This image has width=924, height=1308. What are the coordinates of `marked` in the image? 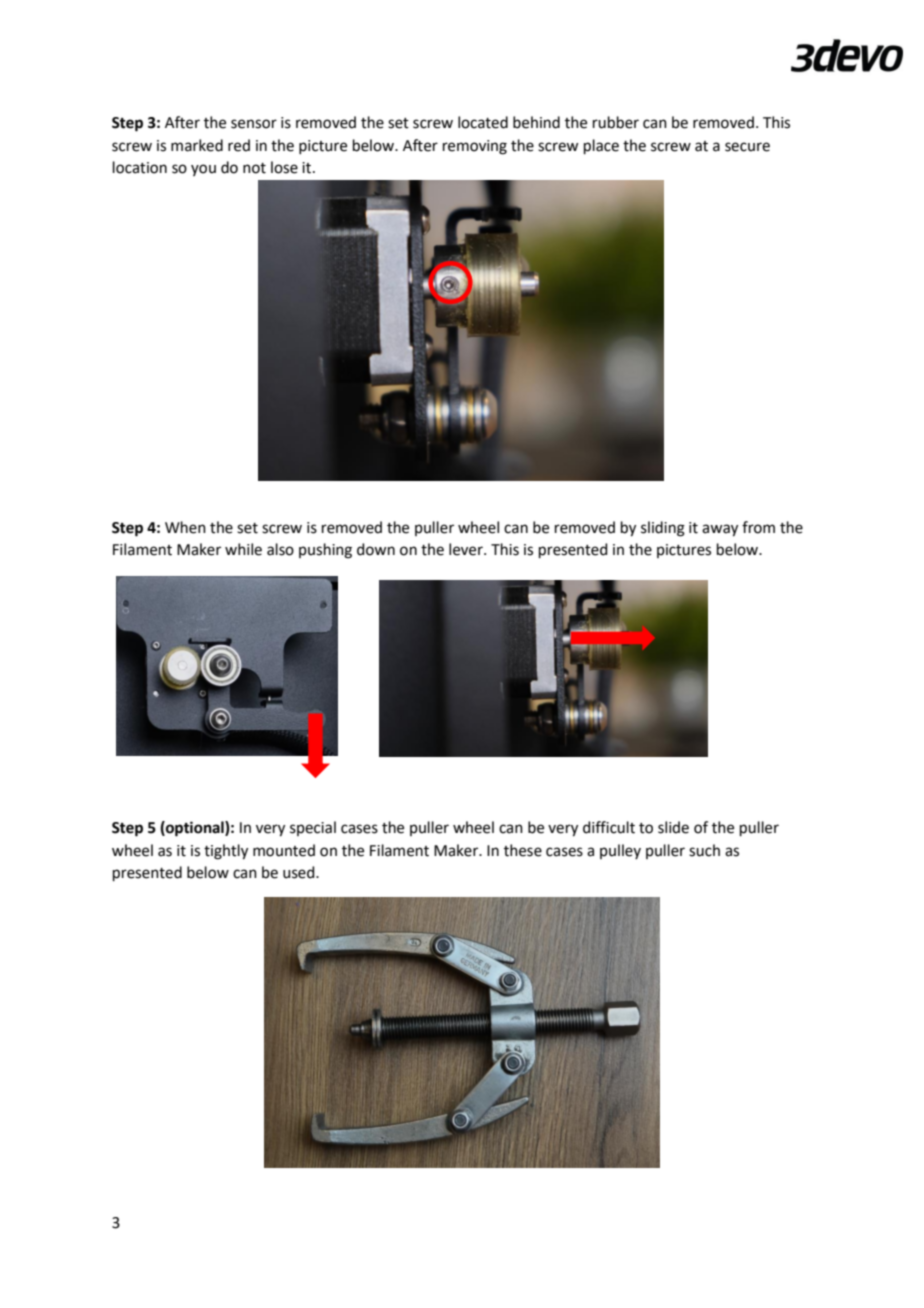 It's located at (197, 145).
